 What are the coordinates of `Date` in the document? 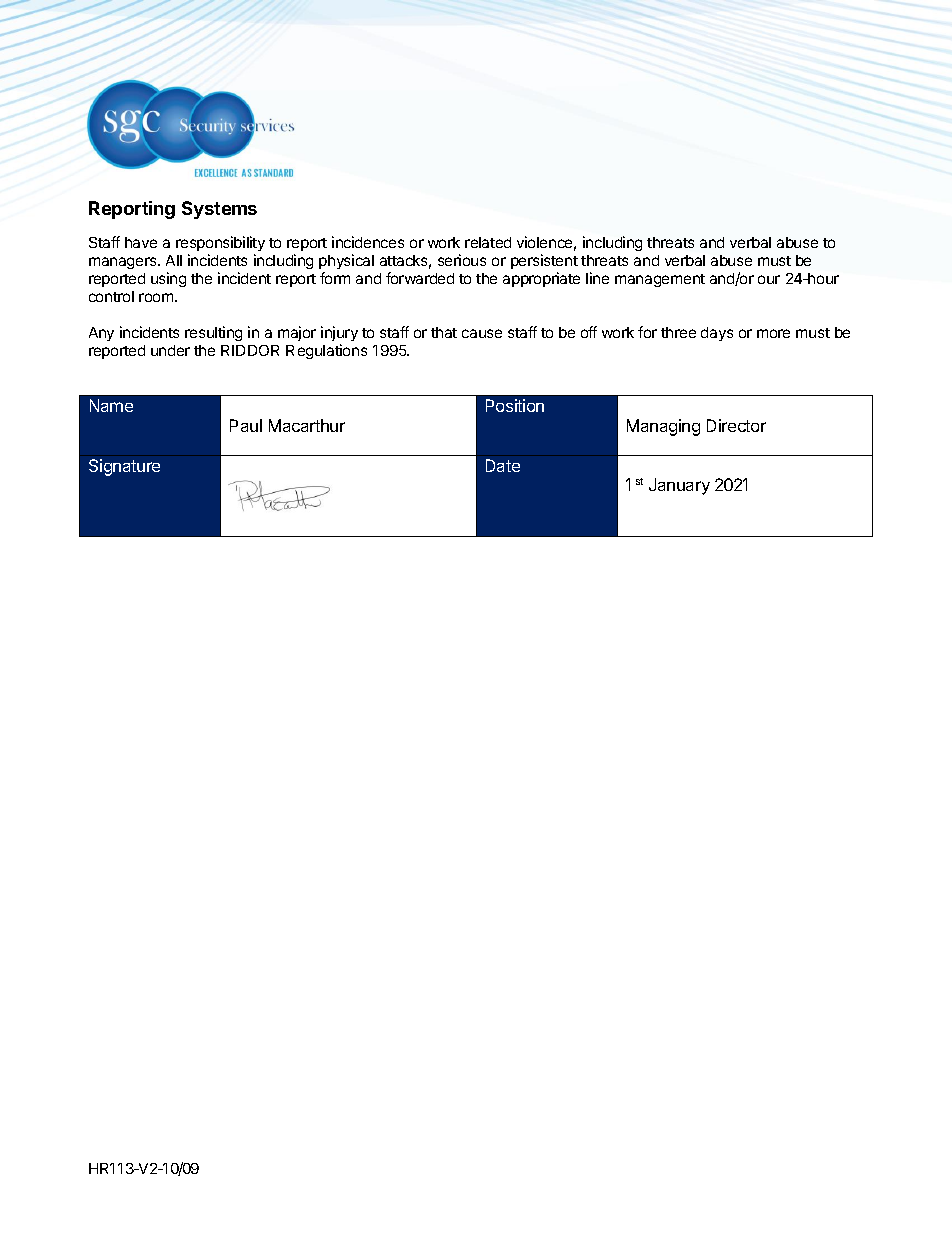 It's located at (503, 465).
